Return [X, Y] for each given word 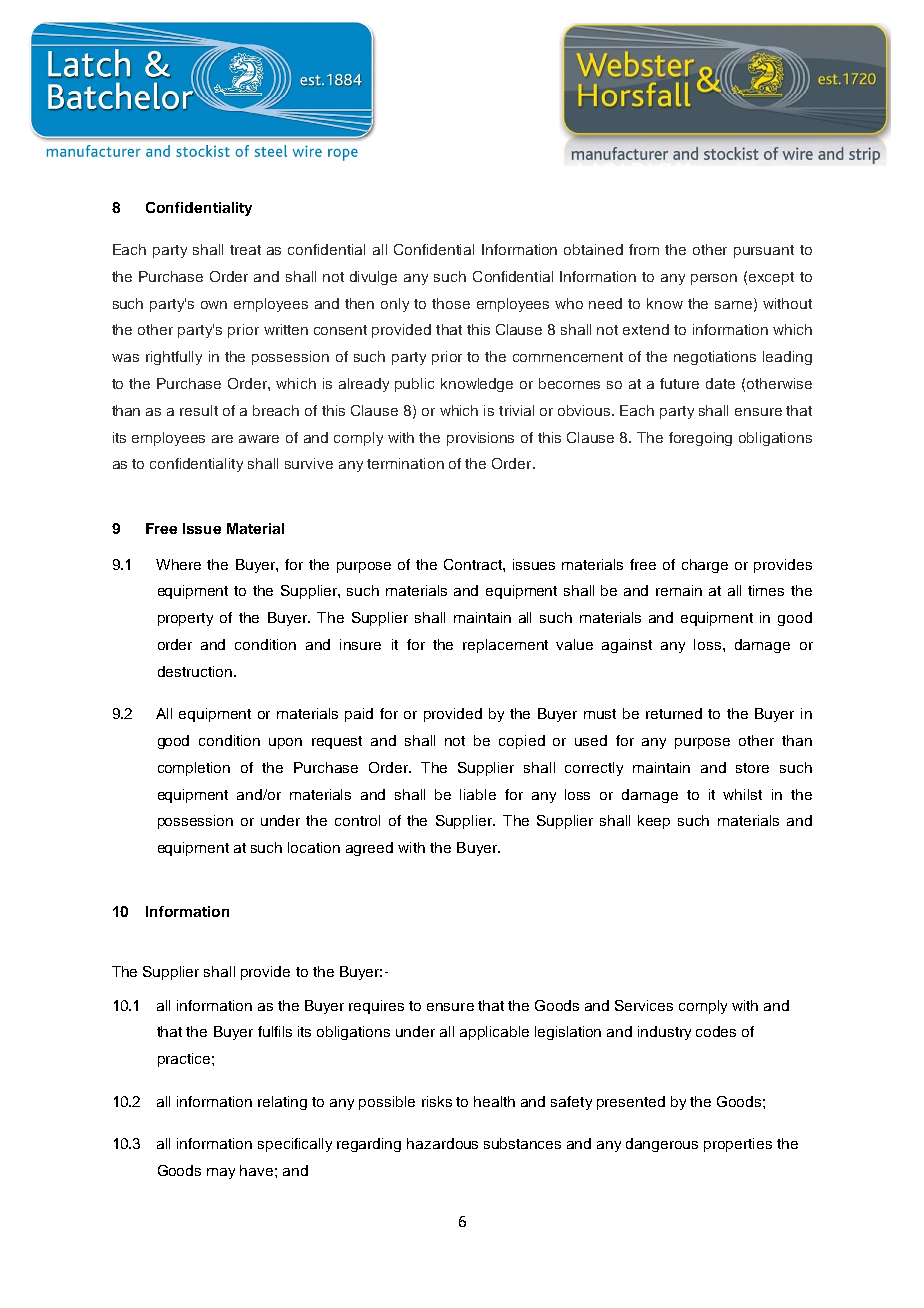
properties [738, 1145]
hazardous [442, 1143]
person [714, 279]
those [451, 303]
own [214, 305]
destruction [195, 671]
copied [522, 742]
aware [259, 439]
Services [644, 1005]
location [314, 847]
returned [674, 713]
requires [376, 1007]
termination [405, 463]
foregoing [700, 439]
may [221, 1173]
